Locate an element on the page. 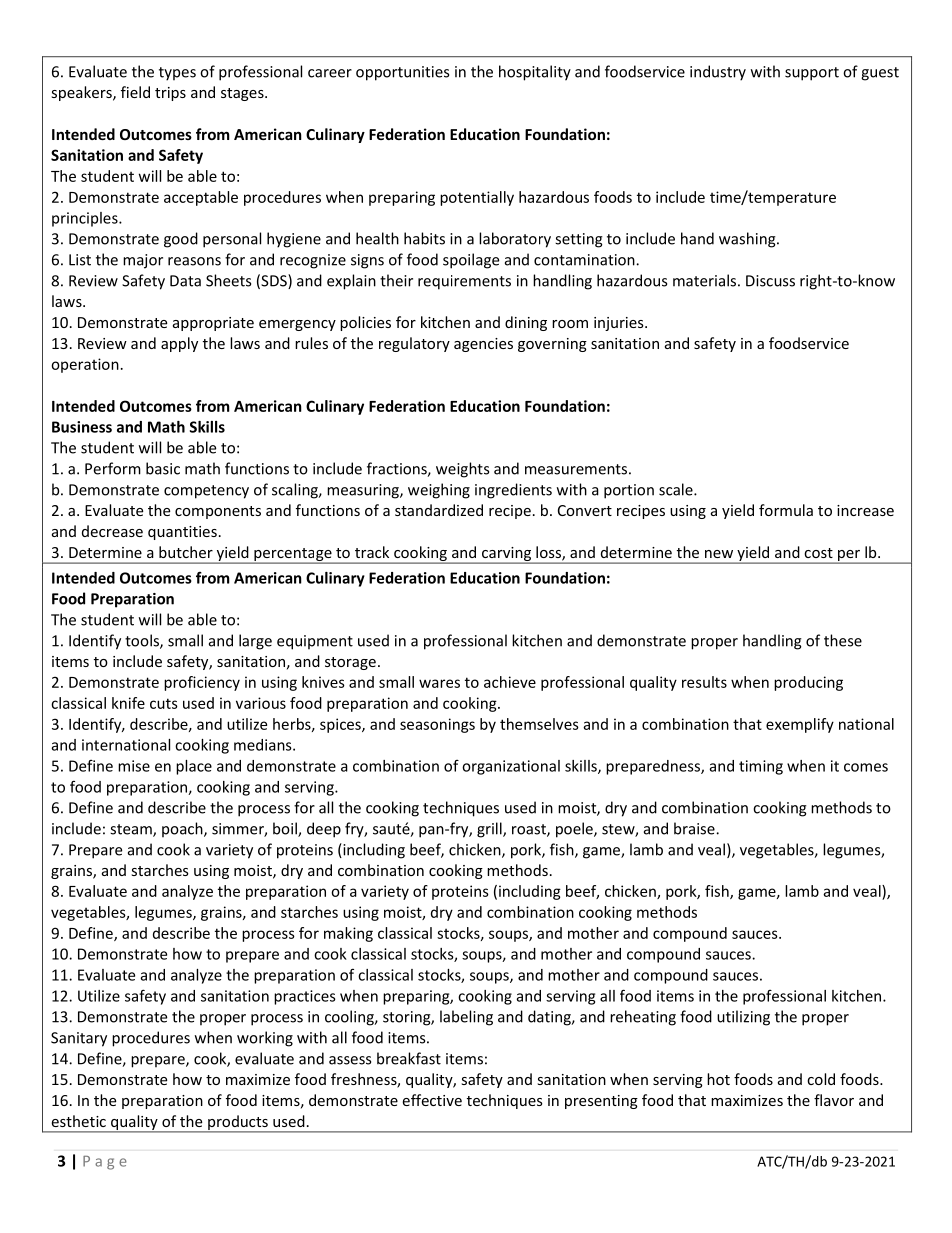 The height and width of the page is (1233, 952). cost is located at coordinates (818, 553).
